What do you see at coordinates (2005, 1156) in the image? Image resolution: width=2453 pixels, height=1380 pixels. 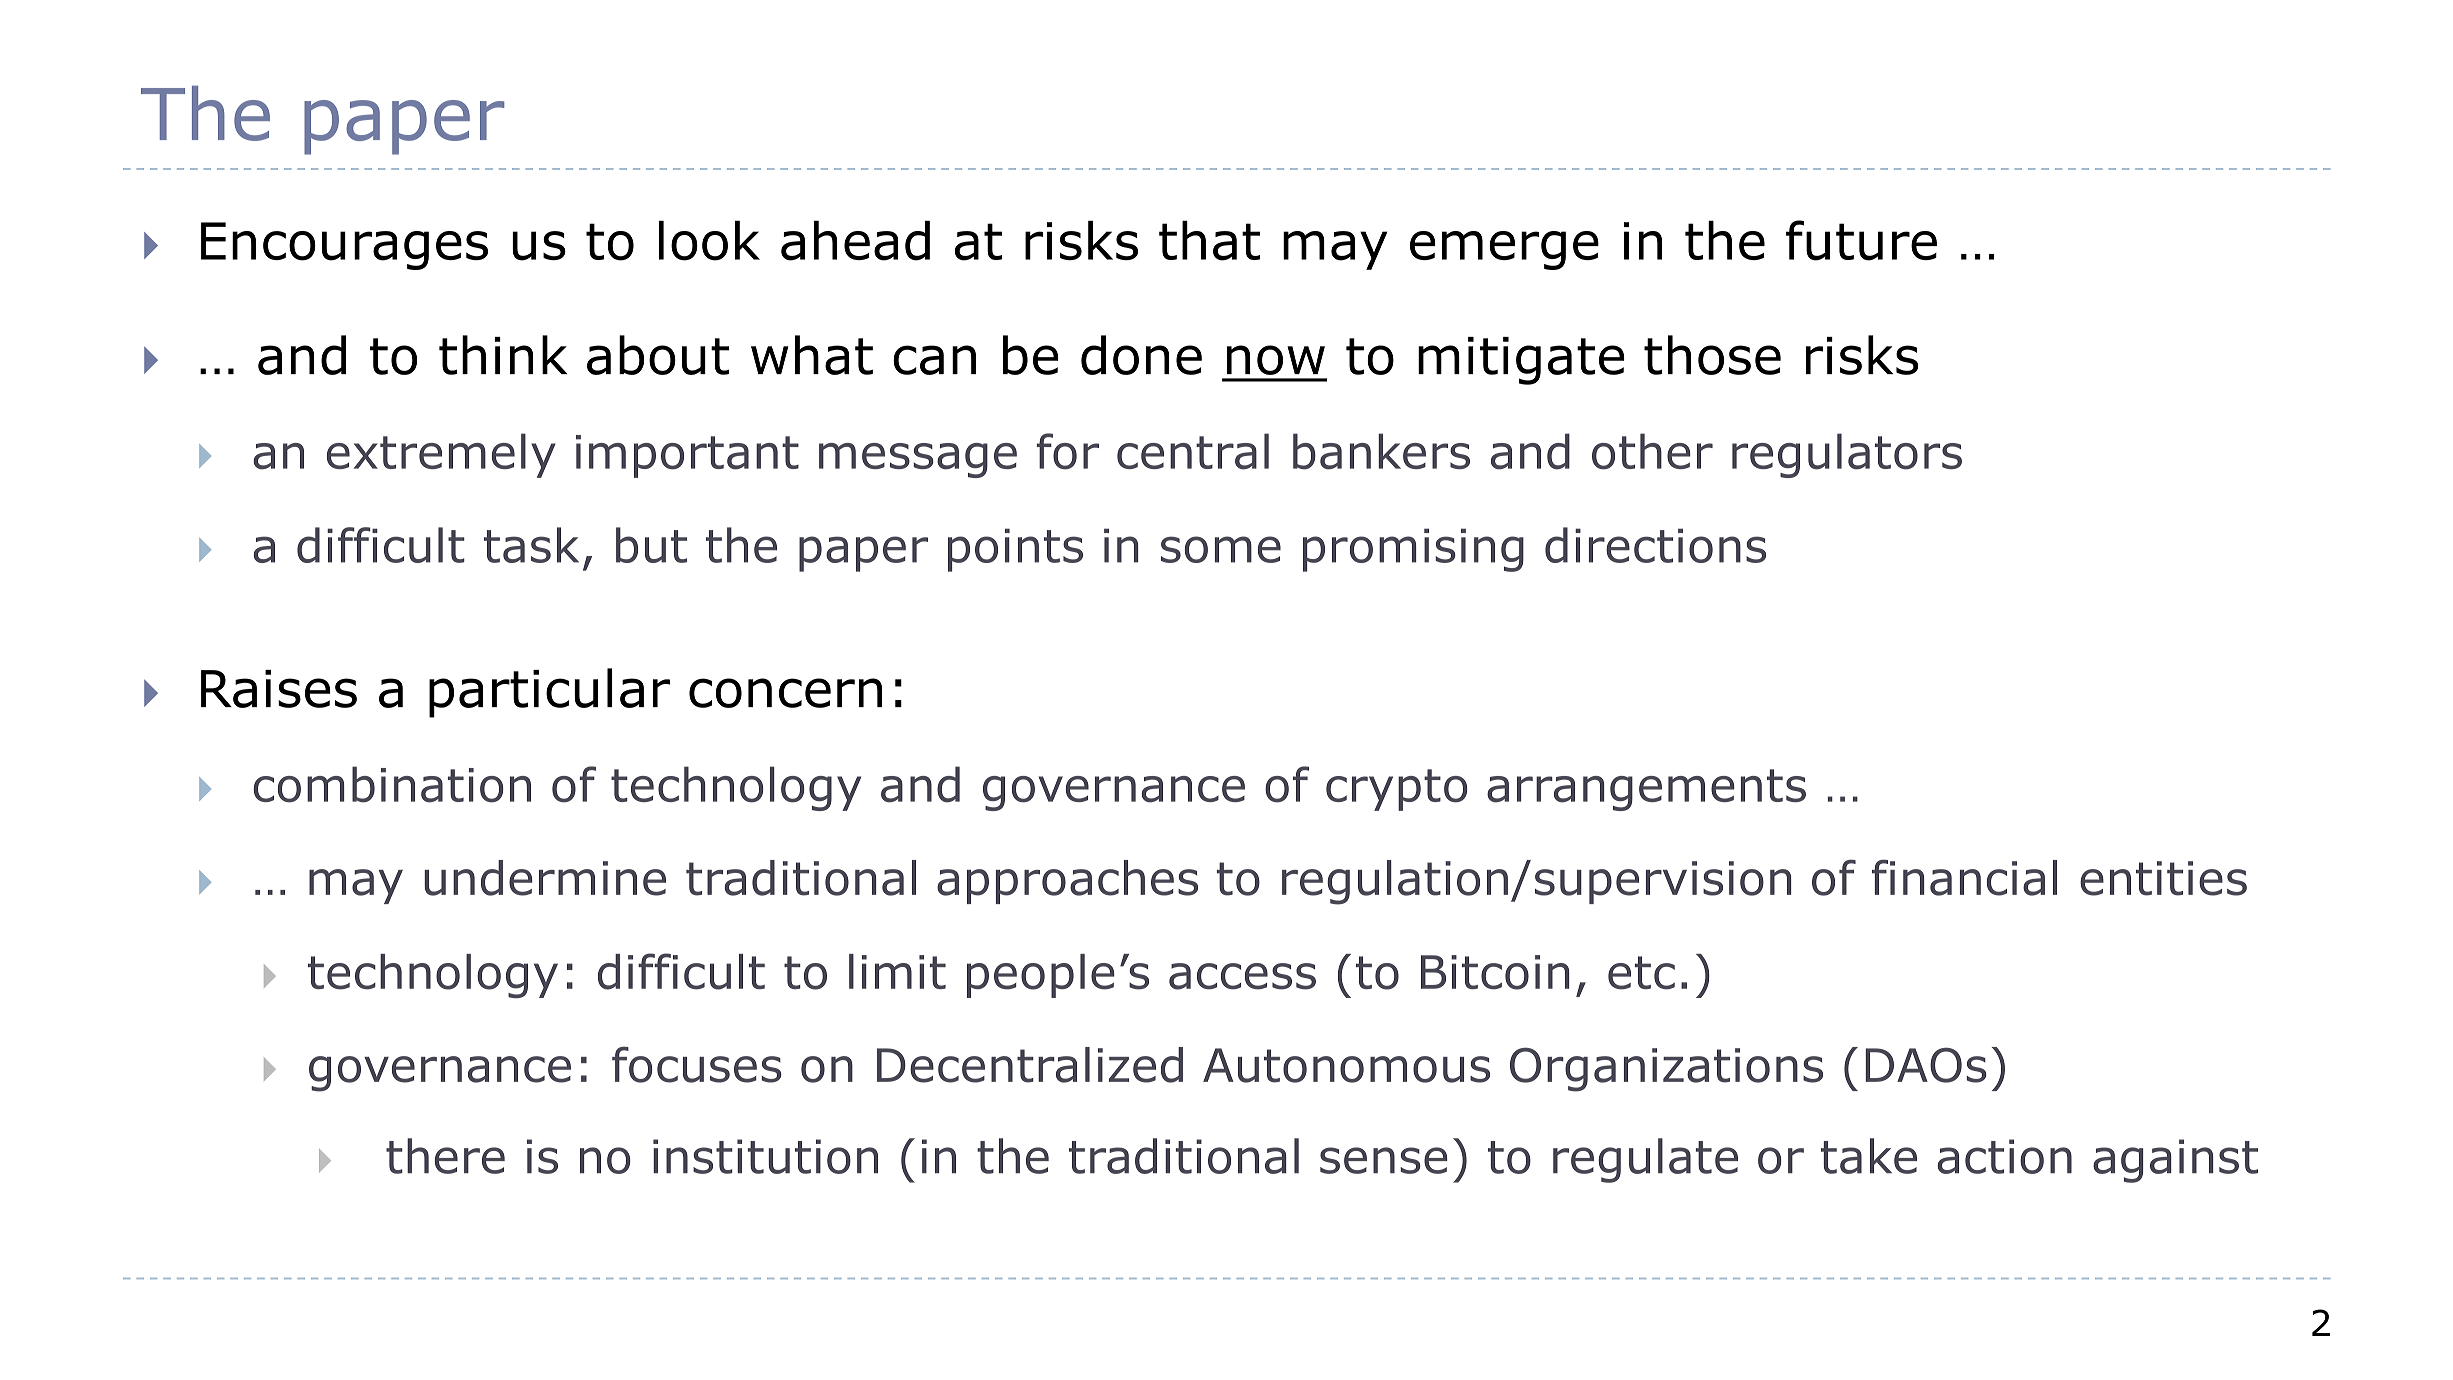 I see `action` at bounding box center [2005, 1156].
